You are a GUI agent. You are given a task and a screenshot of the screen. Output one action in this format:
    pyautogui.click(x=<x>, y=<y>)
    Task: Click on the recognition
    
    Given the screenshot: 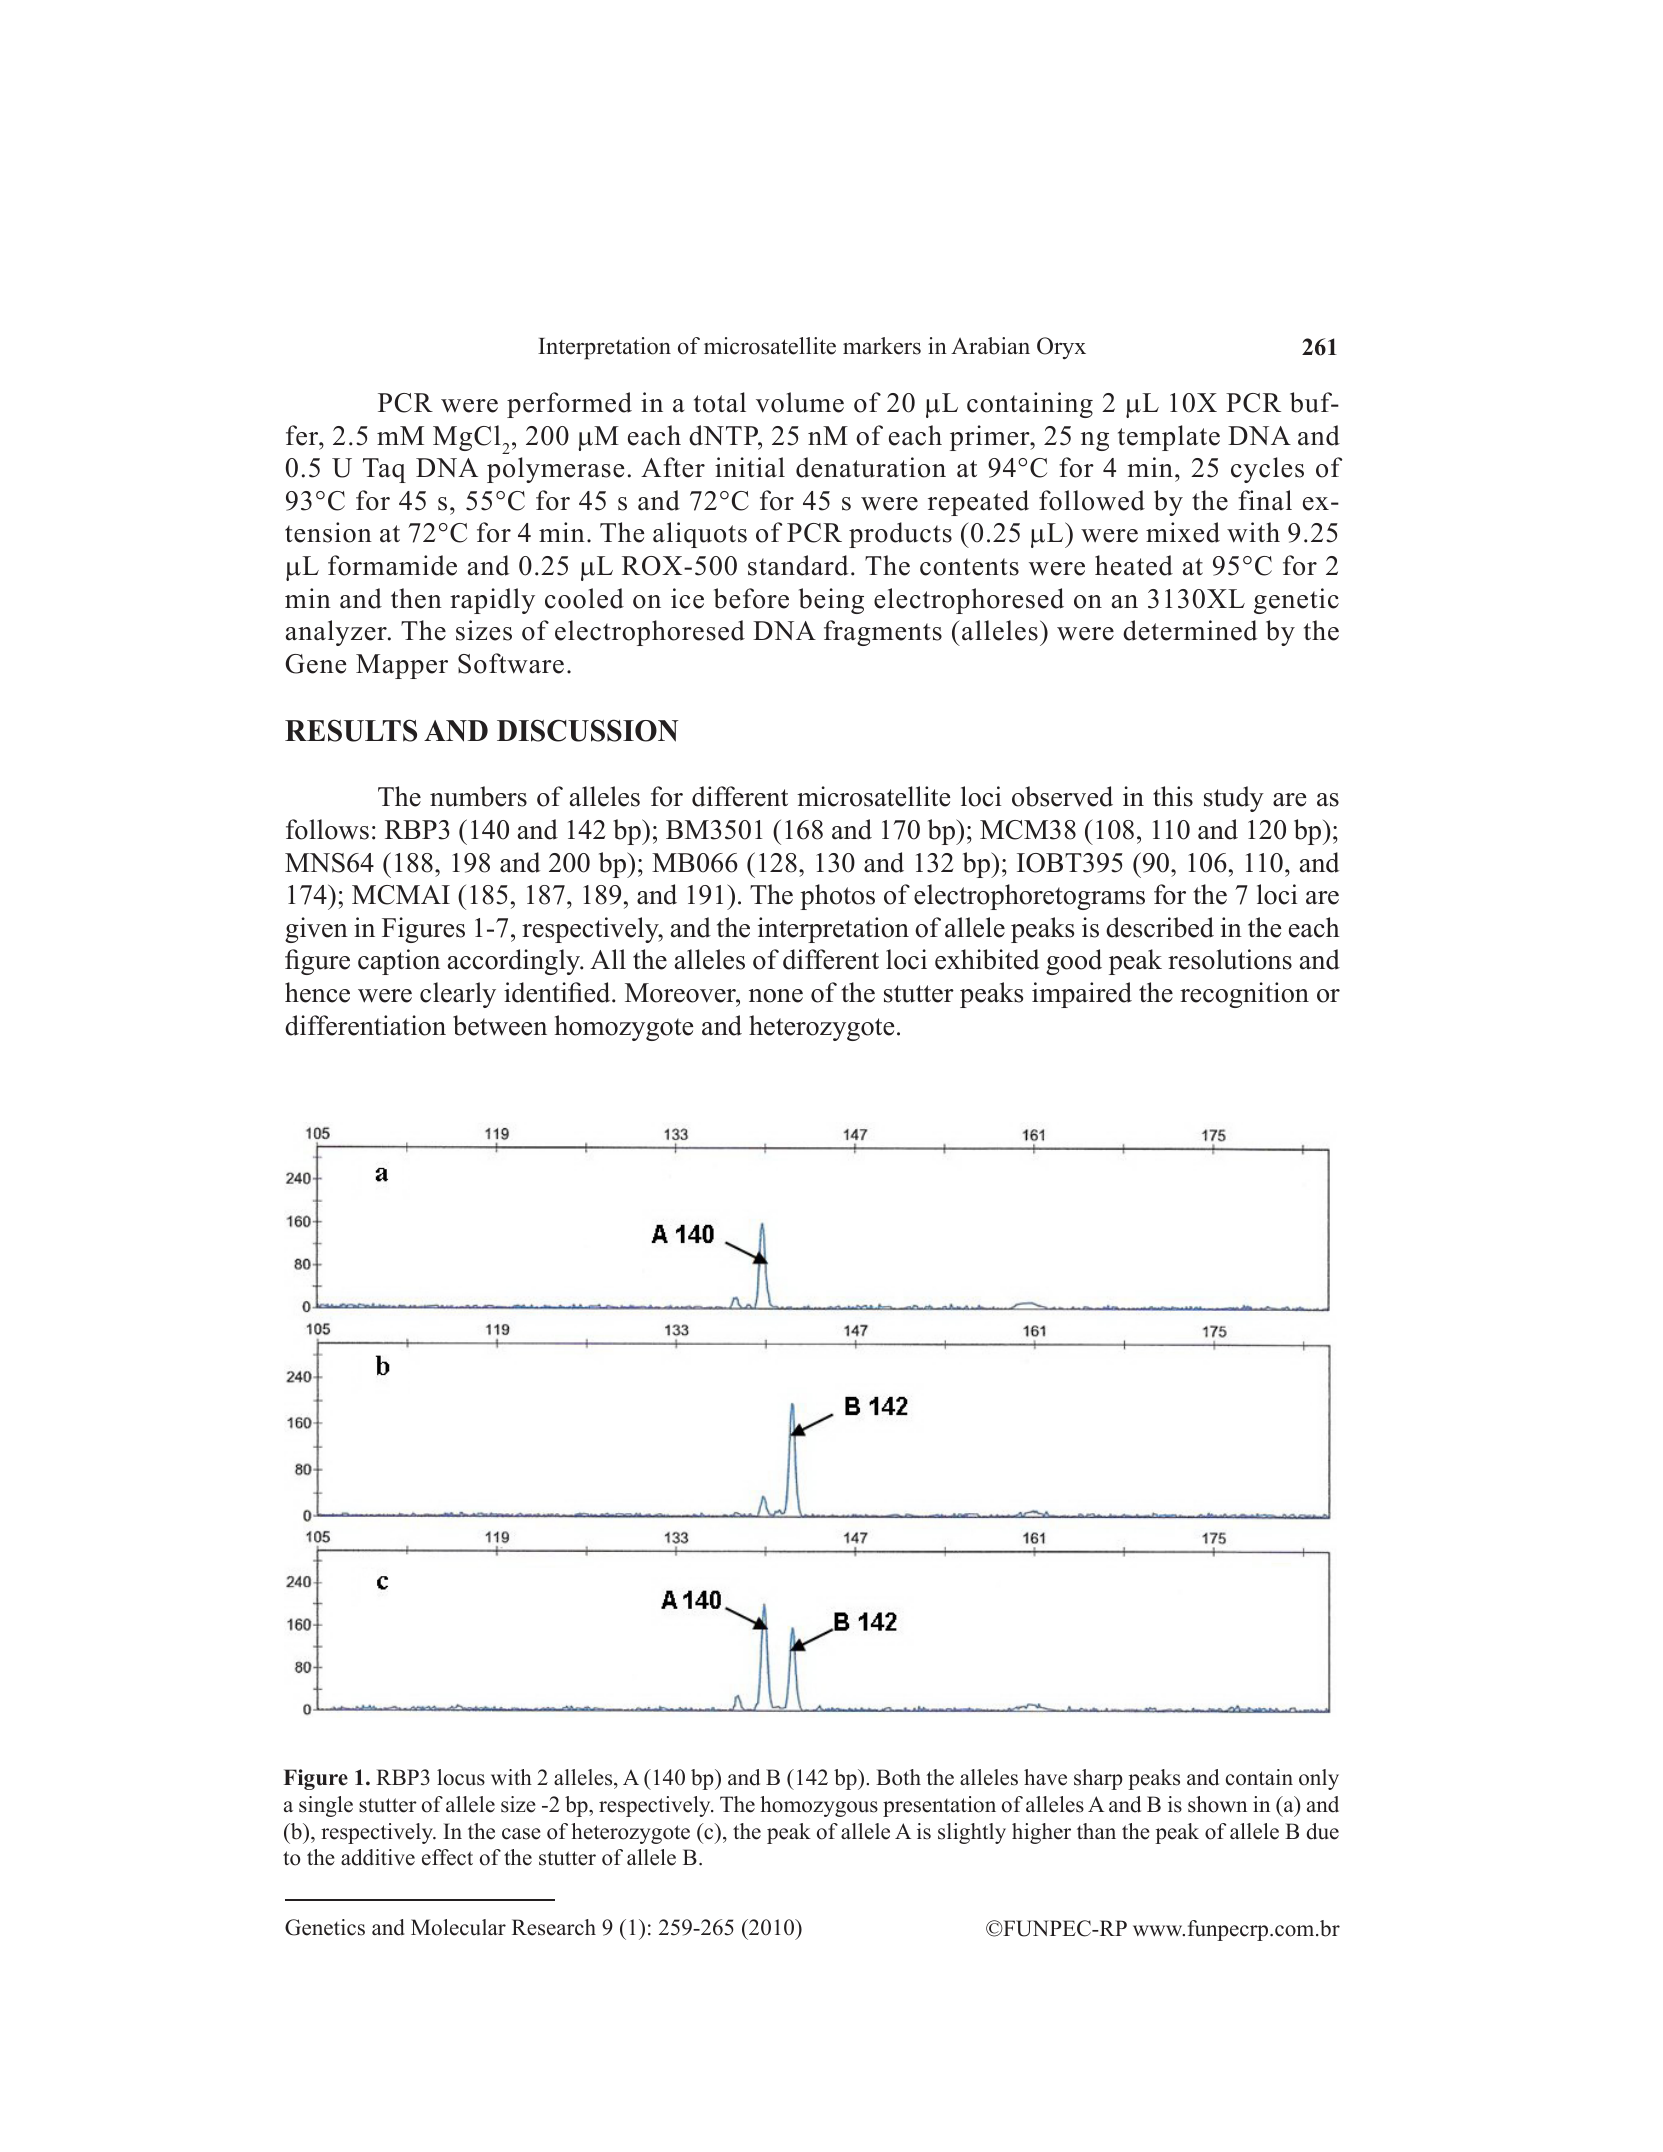 What is the action you would take?
    pyautogui.click(x=1244, y=995)
